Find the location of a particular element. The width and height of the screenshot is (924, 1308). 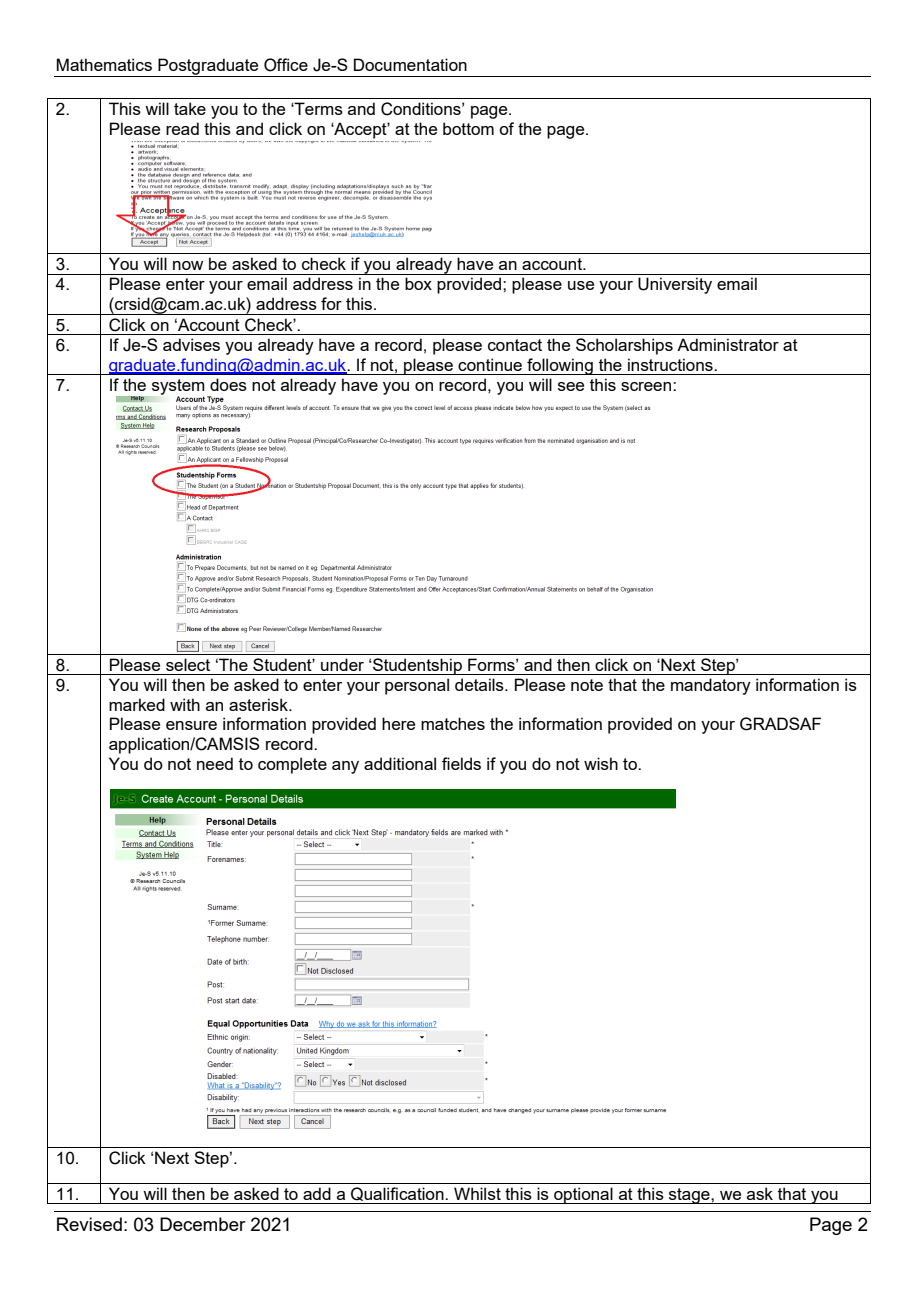

take is located at coordinates (190, 108).
